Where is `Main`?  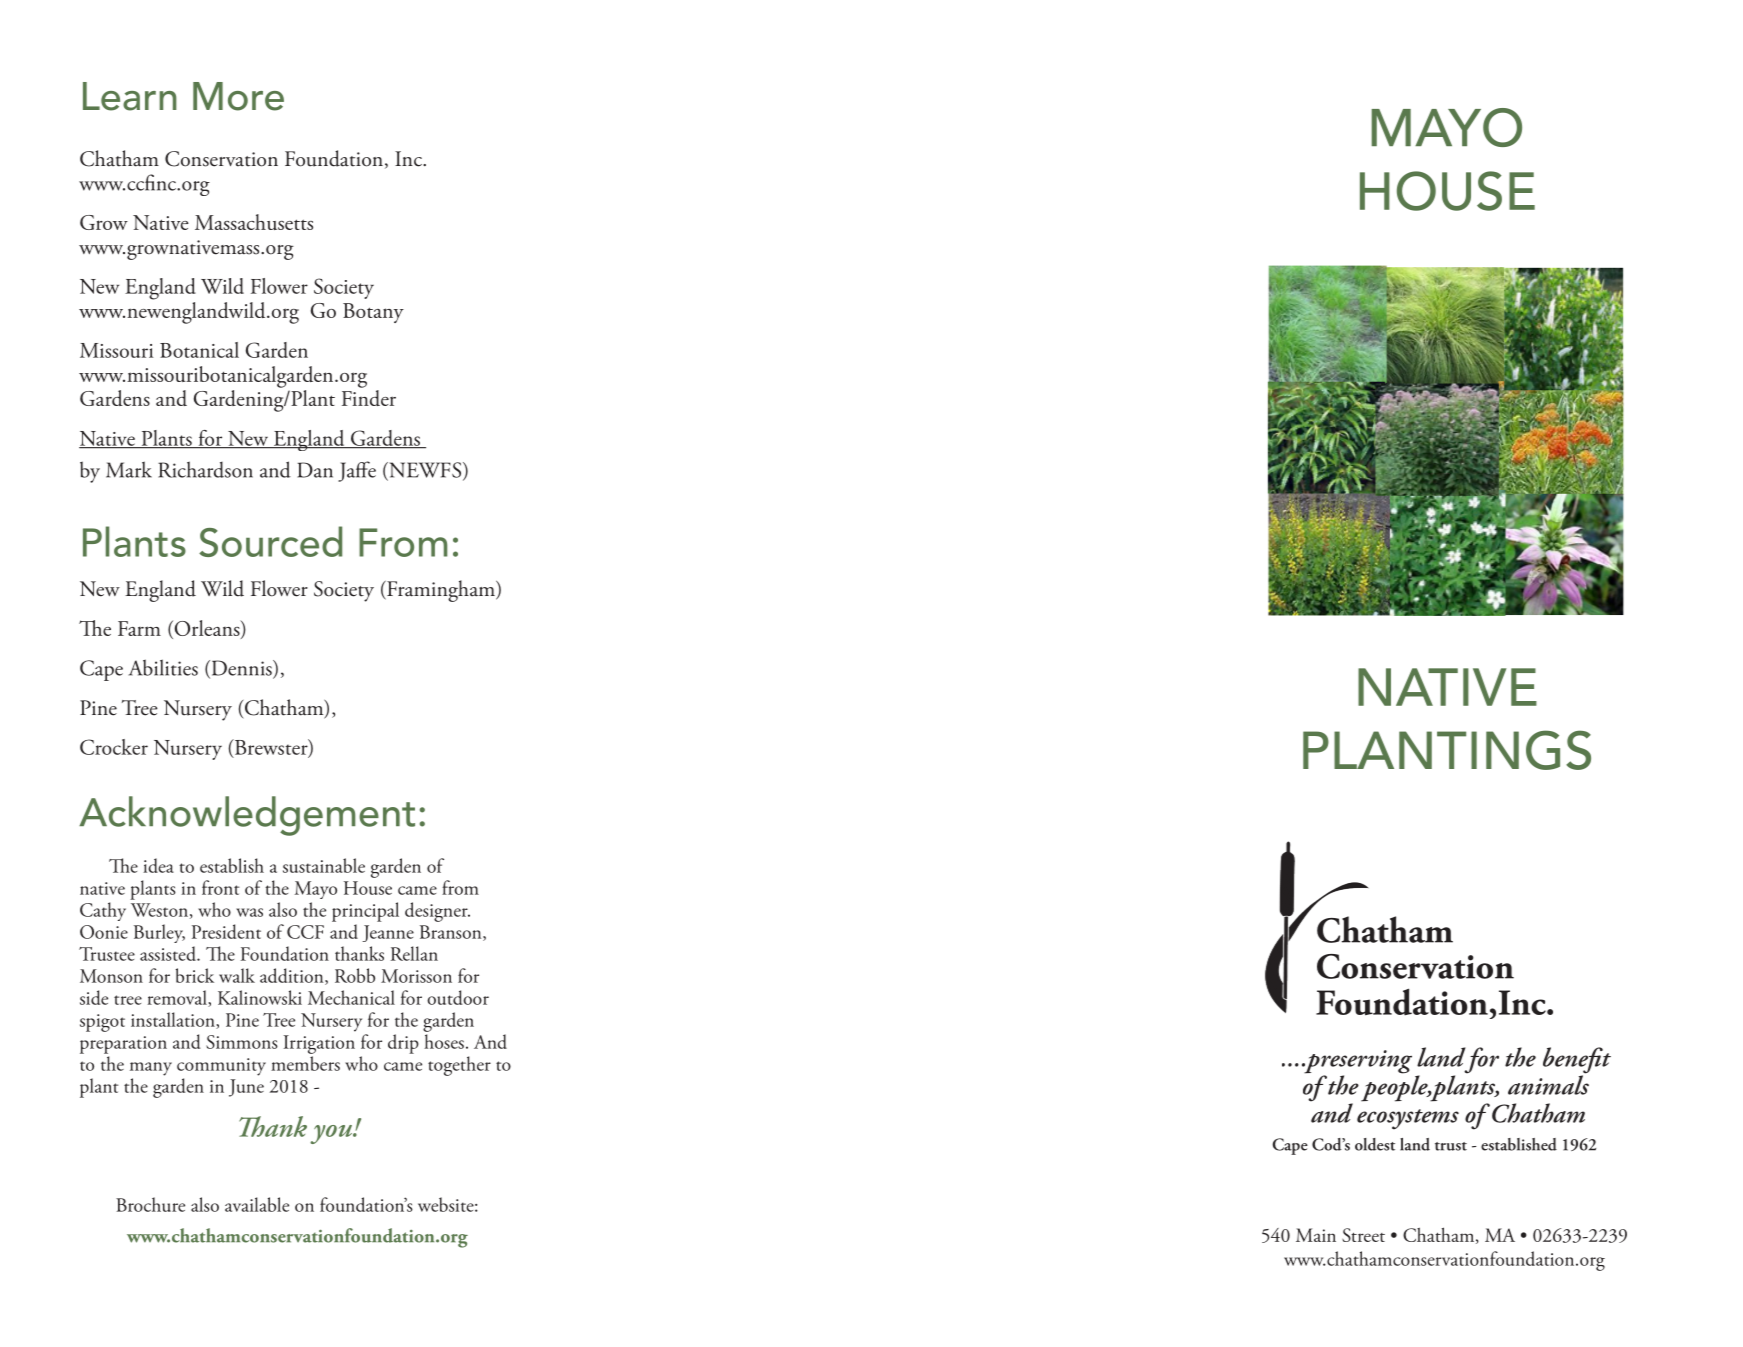 Main is located at coordinates (1316, 1235).
